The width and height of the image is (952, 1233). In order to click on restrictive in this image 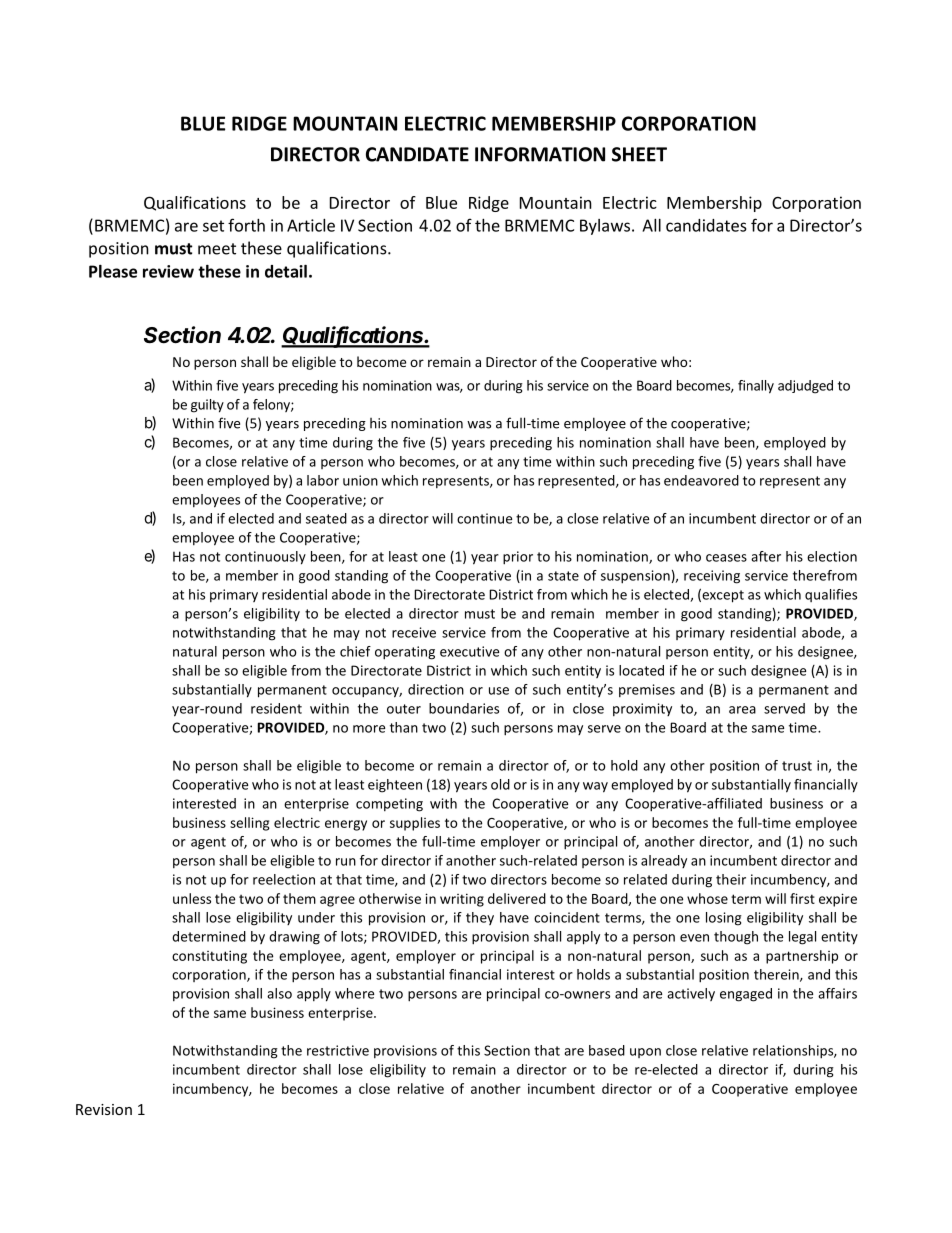, I will do `click(338, 1050)`.
